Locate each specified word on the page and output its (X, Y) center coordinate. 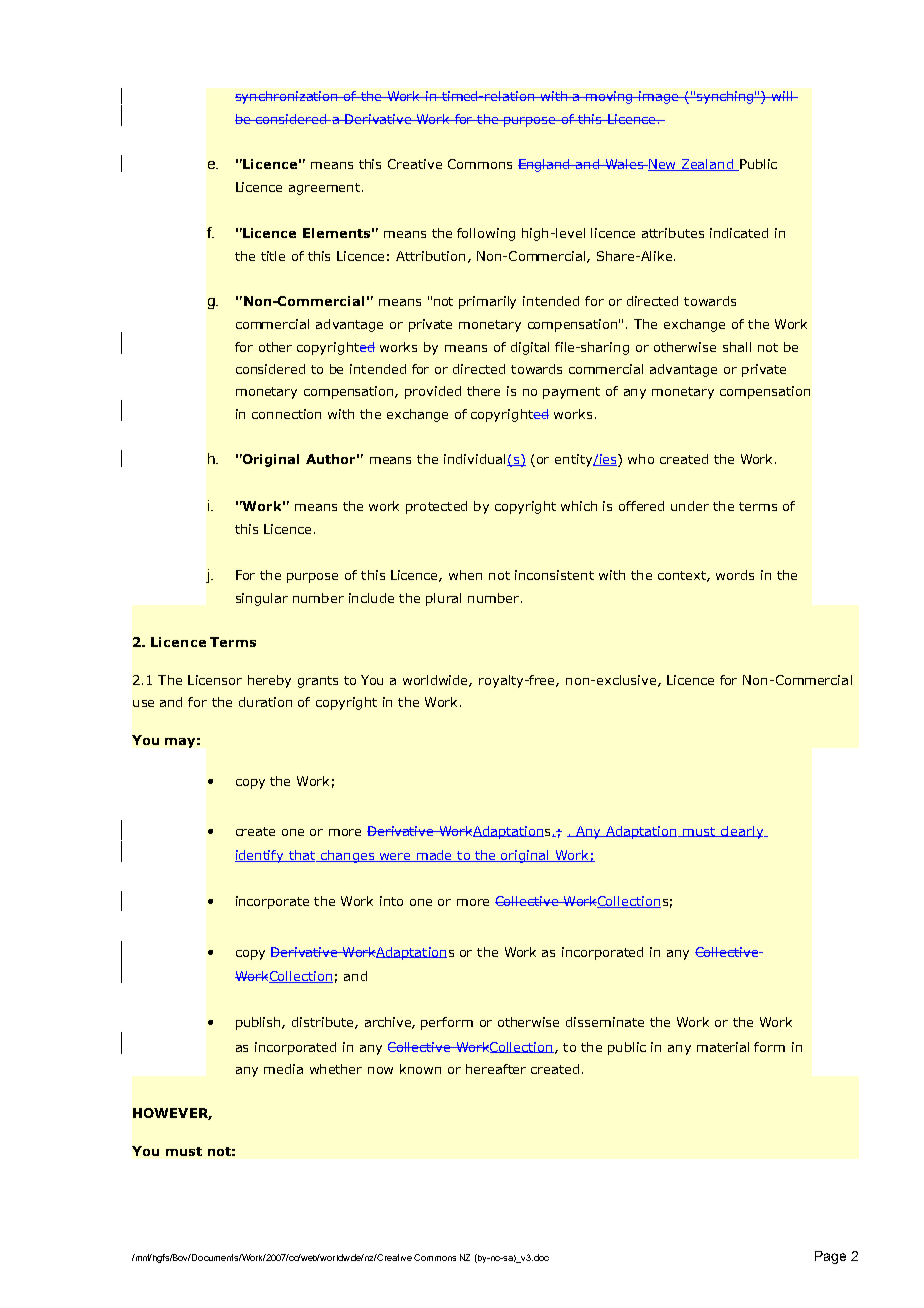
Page (830, 1257)
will (781, 96)
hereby (269, 681)
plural (443, 599)
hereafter (496, 1069)
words (735, 575)
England (545, 165)
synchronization (287, 97)
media (283, 1069)
